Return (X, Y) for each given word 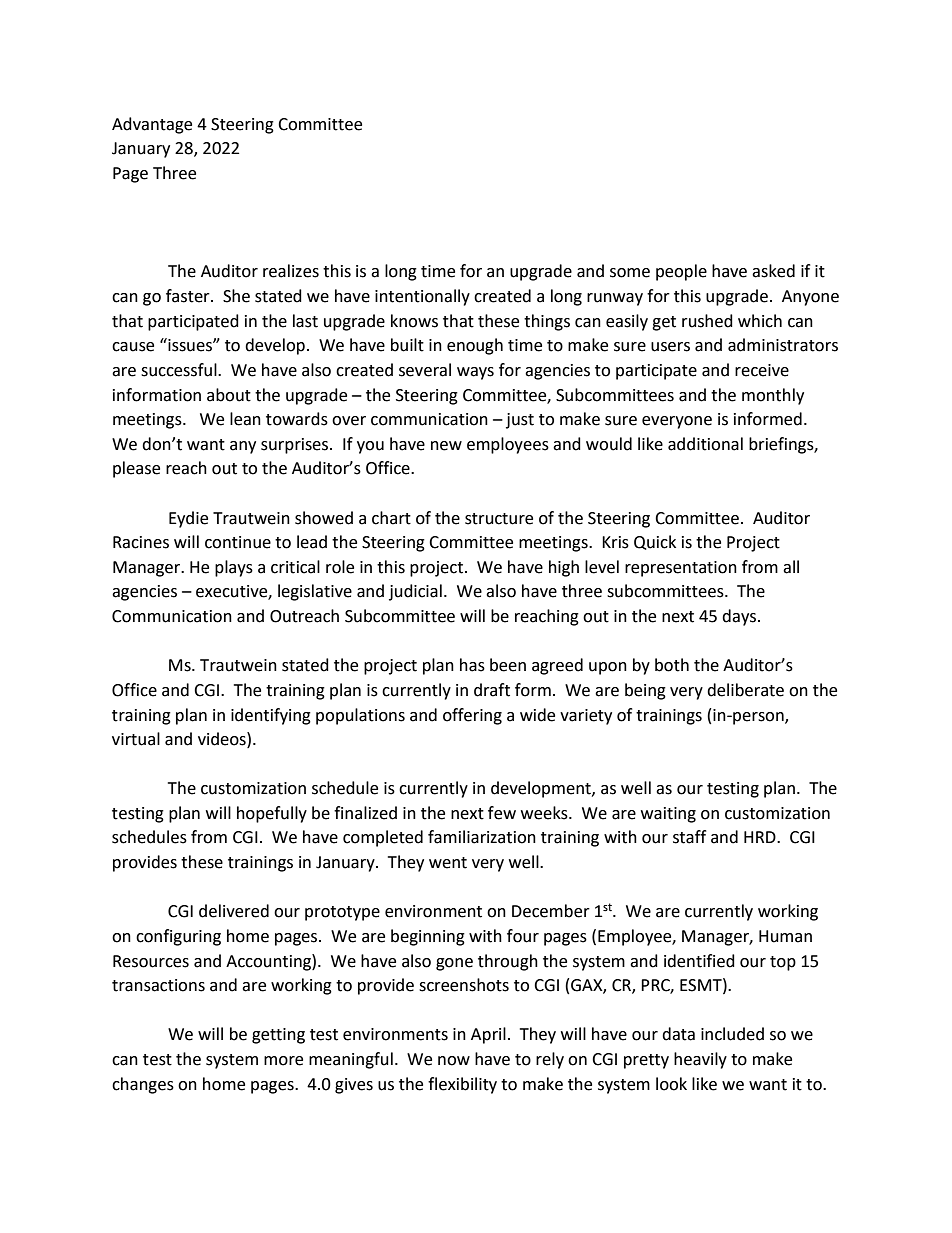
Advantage (152, 125)
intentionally (422, 297)
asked (773, 271)
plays (234, 568)
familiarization (482, 837)
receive (762, 370)
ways (475, 373)
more (283, 1061)
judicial (415, 592)
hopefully (272, 814)
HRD (761, 837)
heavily (700, 1060)
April (488, 1035)
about (229, 395)
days (739, 617)
